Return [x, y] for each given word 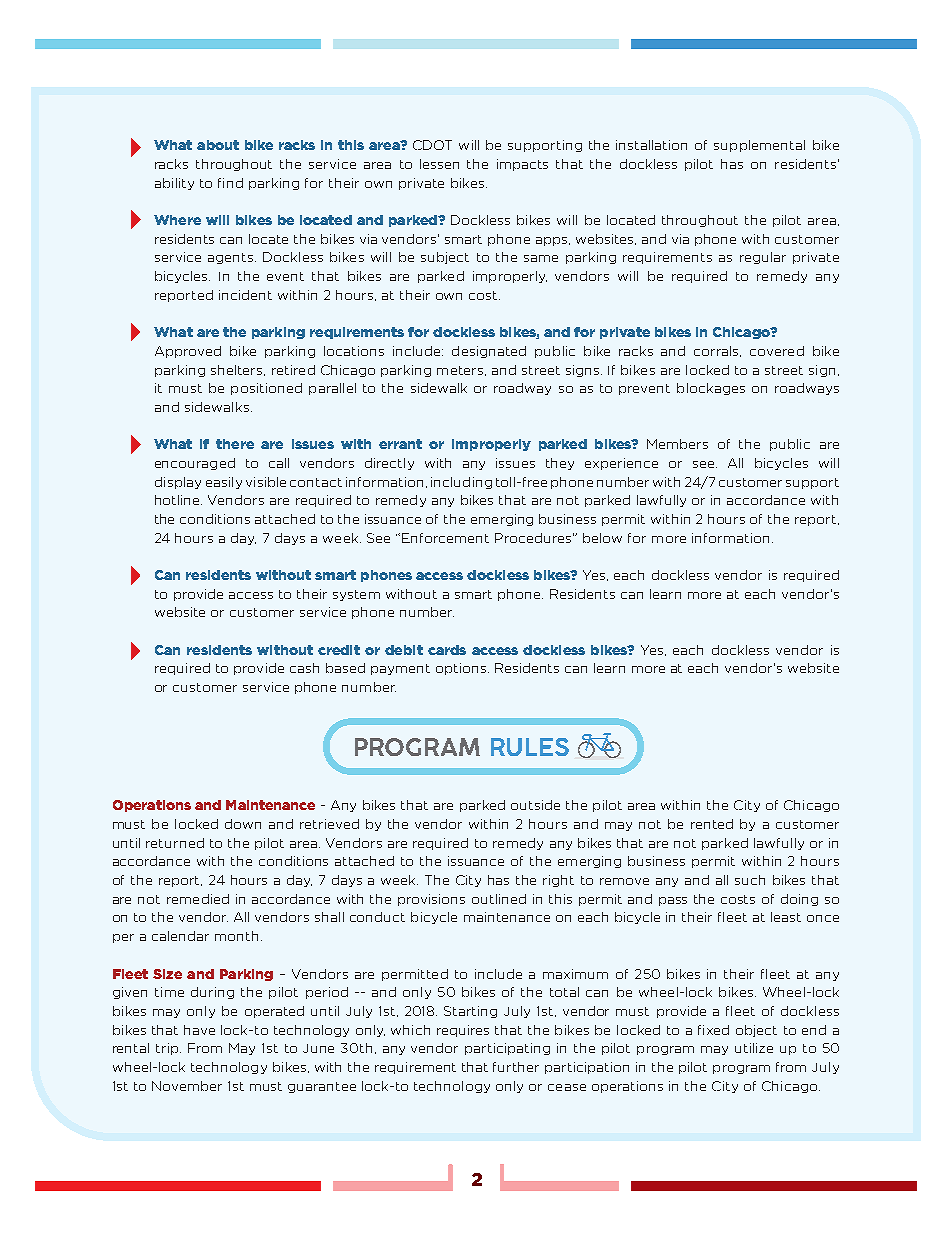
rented [712, 824]
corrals [717, 351]
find [230, 183]
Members [677, 444]
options [461, 669]
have [199, 1030]
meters [461, 371]
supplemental [759, 146]
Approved [188, 352]
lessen [439, 164]
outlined [499, 899]
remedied [198, 899]
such [750, 880]
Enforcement [445, 538]
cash [304, 668]
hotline [178, 500]
